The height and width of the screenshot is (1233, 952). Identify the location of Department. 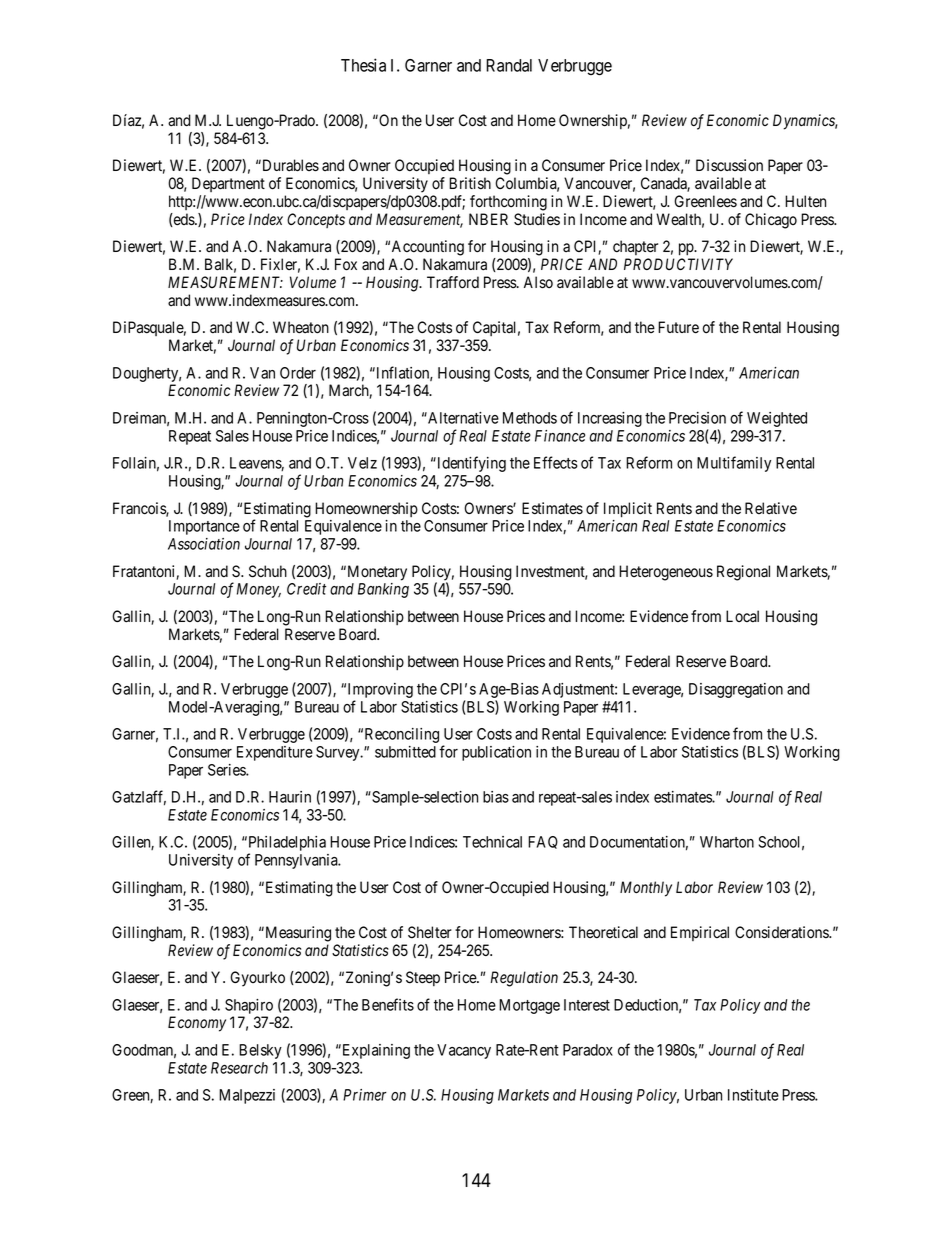
(228, 184).
